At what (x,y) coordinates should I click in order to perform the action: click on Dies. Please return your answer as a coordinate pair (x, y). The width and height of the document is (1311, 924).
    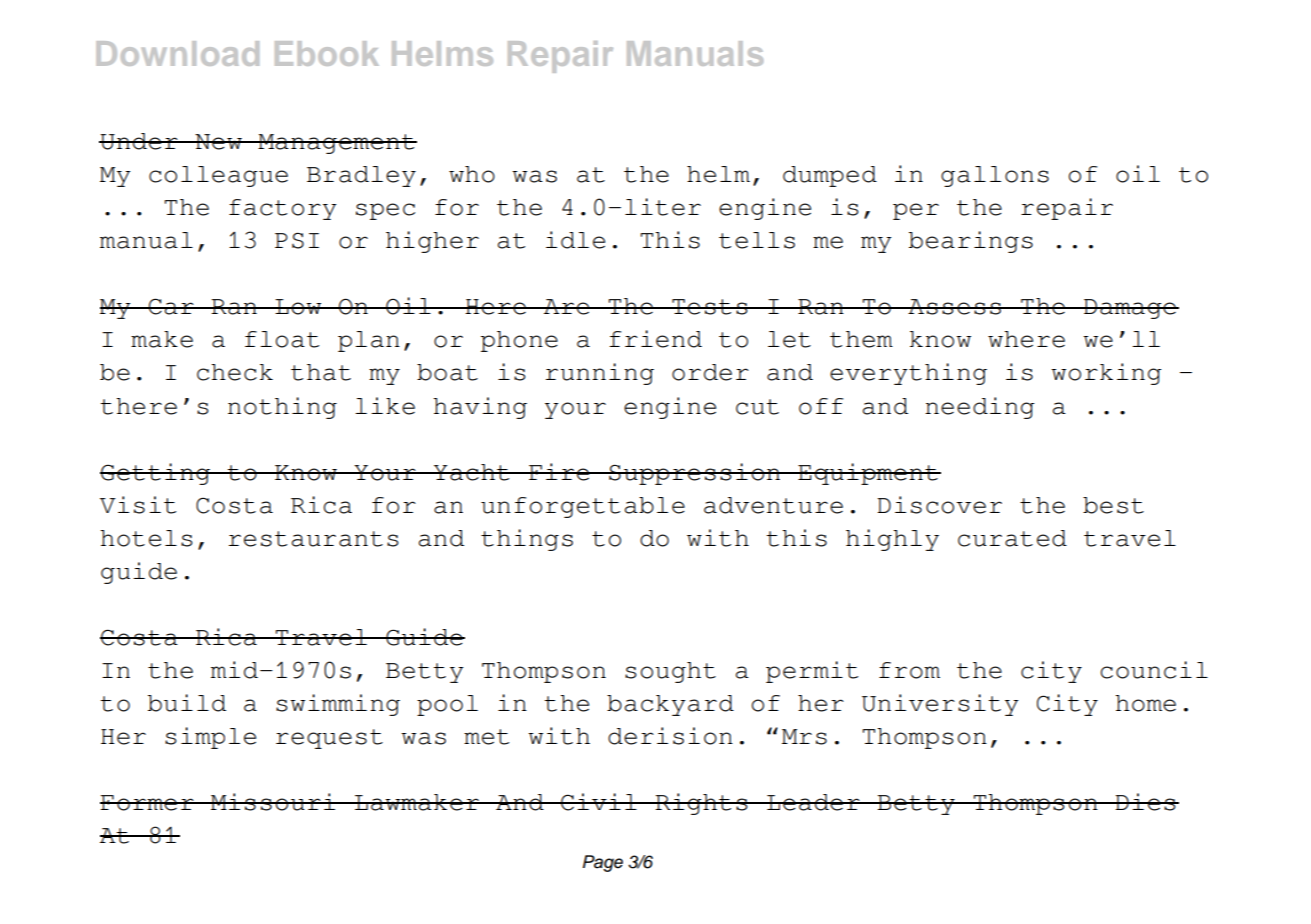
    Looking at the image, I should click on (1145, 802).
